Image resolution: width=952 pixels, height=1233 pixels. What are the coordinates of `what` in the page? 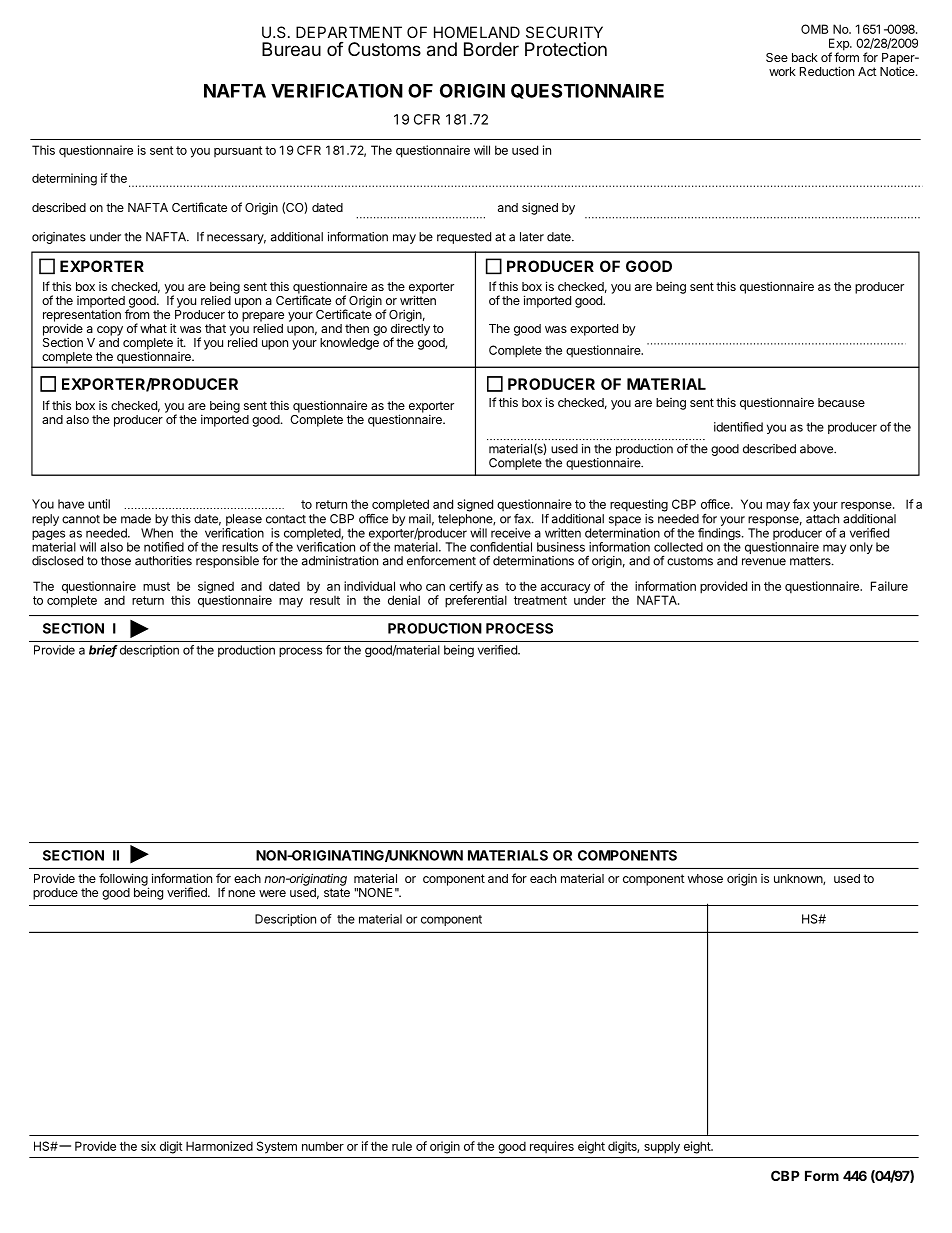 It's located at (153, 328).
